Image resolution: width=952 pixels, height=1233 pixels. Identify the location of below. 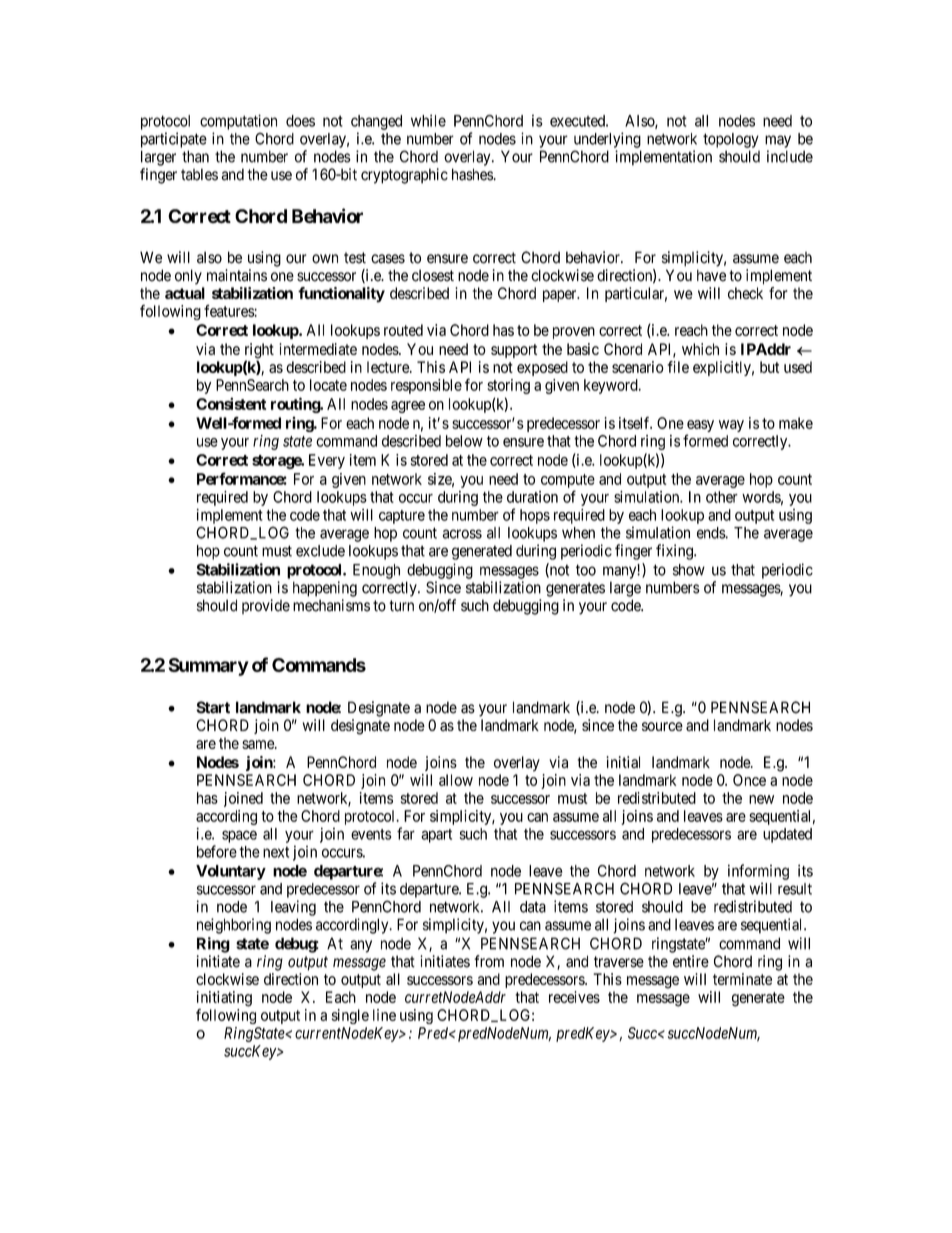
(464, 441).
